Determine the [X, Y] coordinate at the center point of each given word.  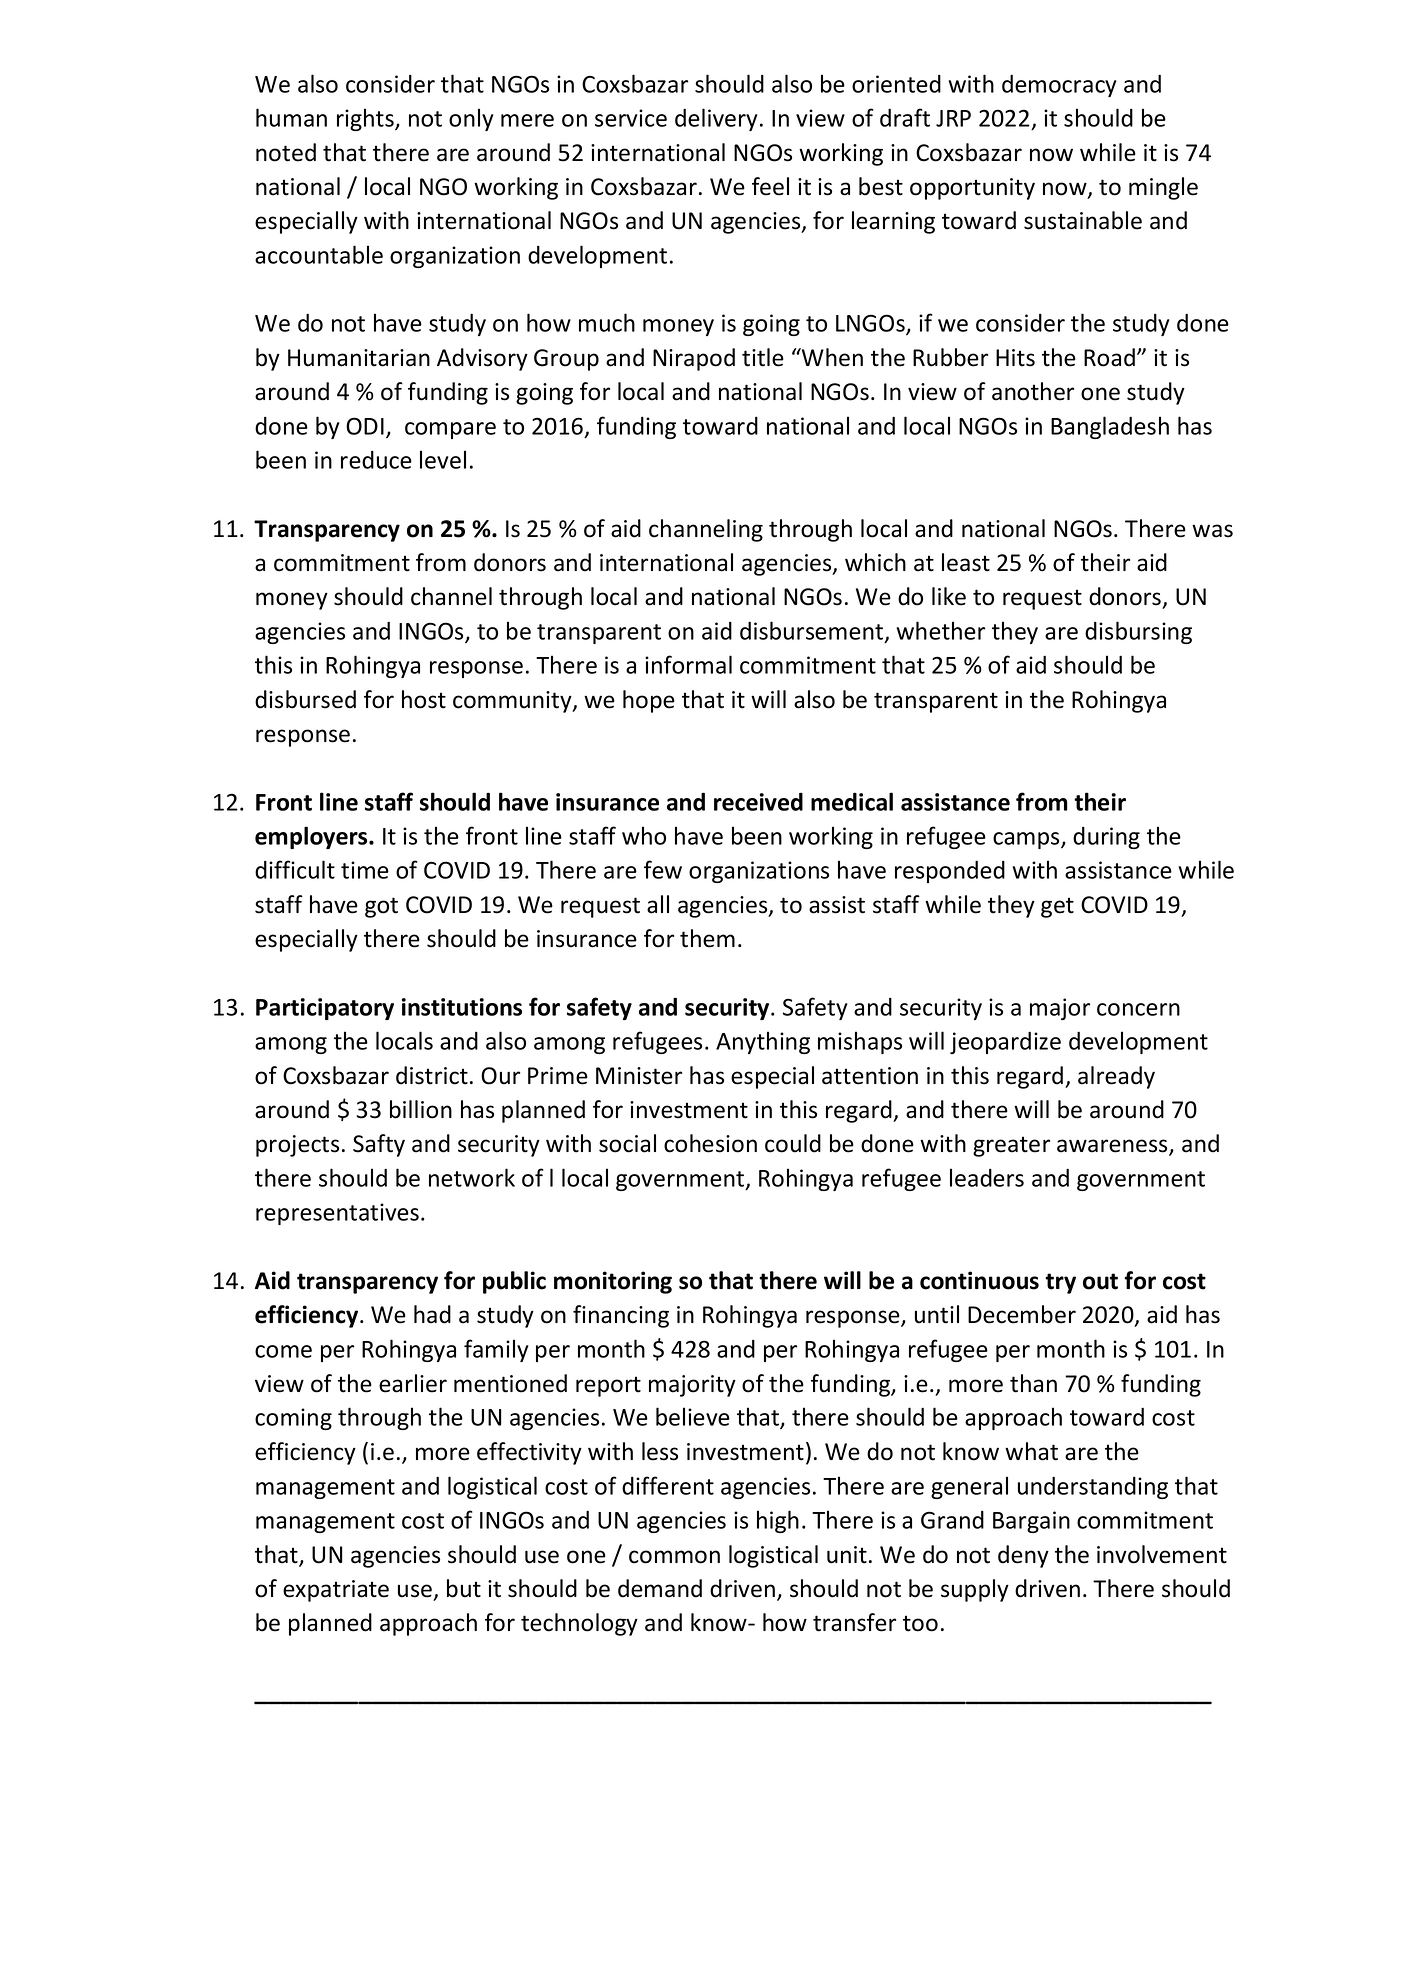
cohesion [710, 1143]
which [875, 562]
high [778, 1521]
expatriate [336, 1591]
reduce [376, 460]
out [1100, 1281]
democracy [1059, 86]
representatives [337, 1214]
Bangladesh [1110, 427]
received [758, 801]
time [365, 870]
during [1106, 838]
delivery [716, 119]
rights [366, 119]
